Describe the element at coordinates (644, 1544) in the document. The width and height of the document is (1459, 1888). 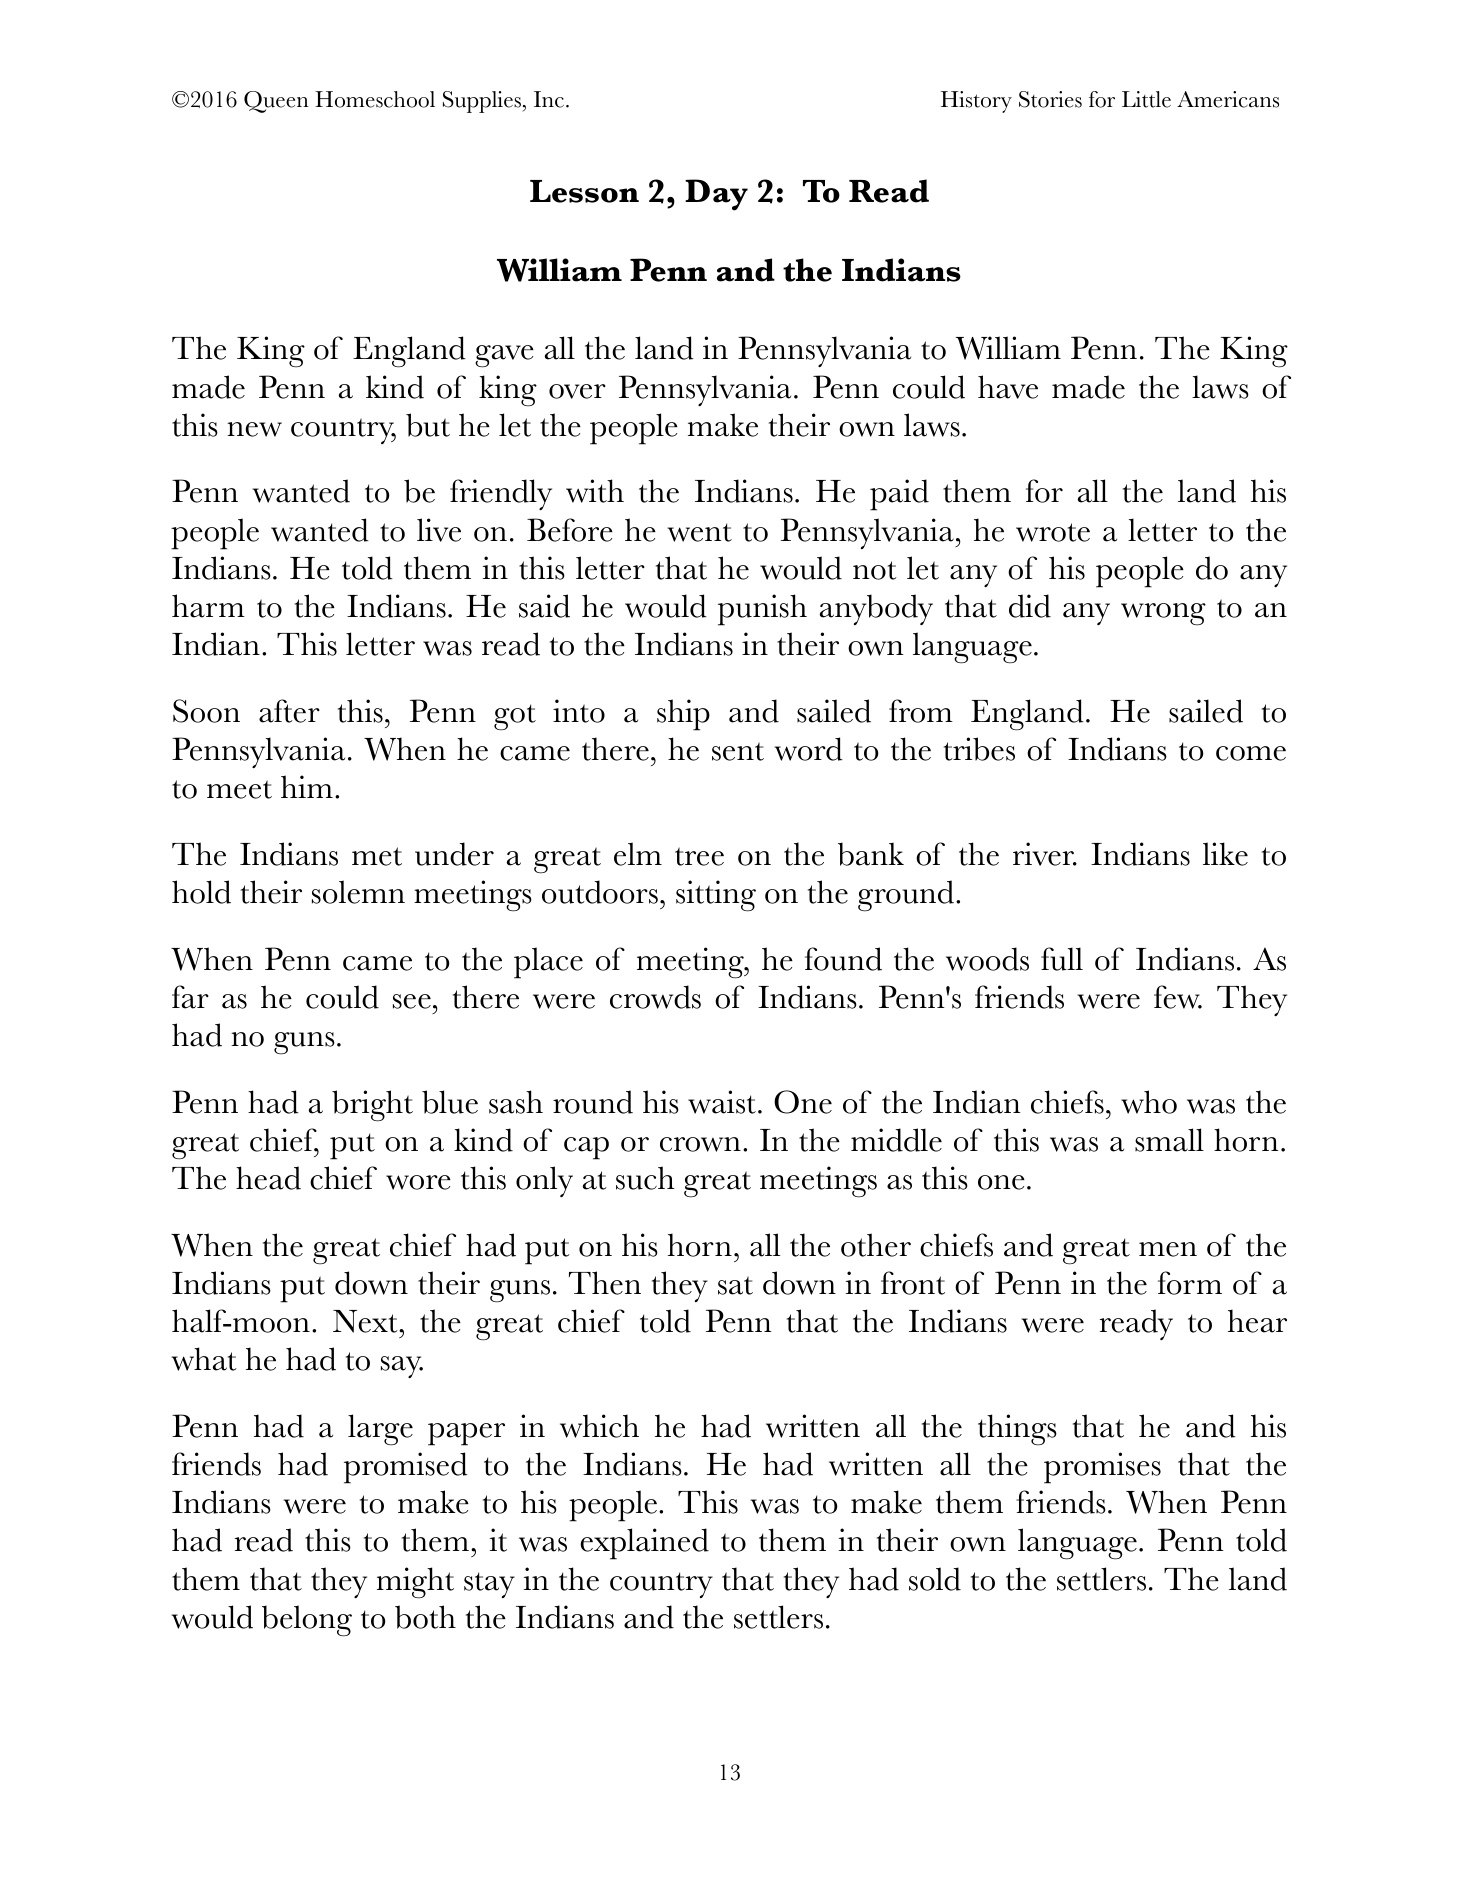
I see `explained` at that location.
